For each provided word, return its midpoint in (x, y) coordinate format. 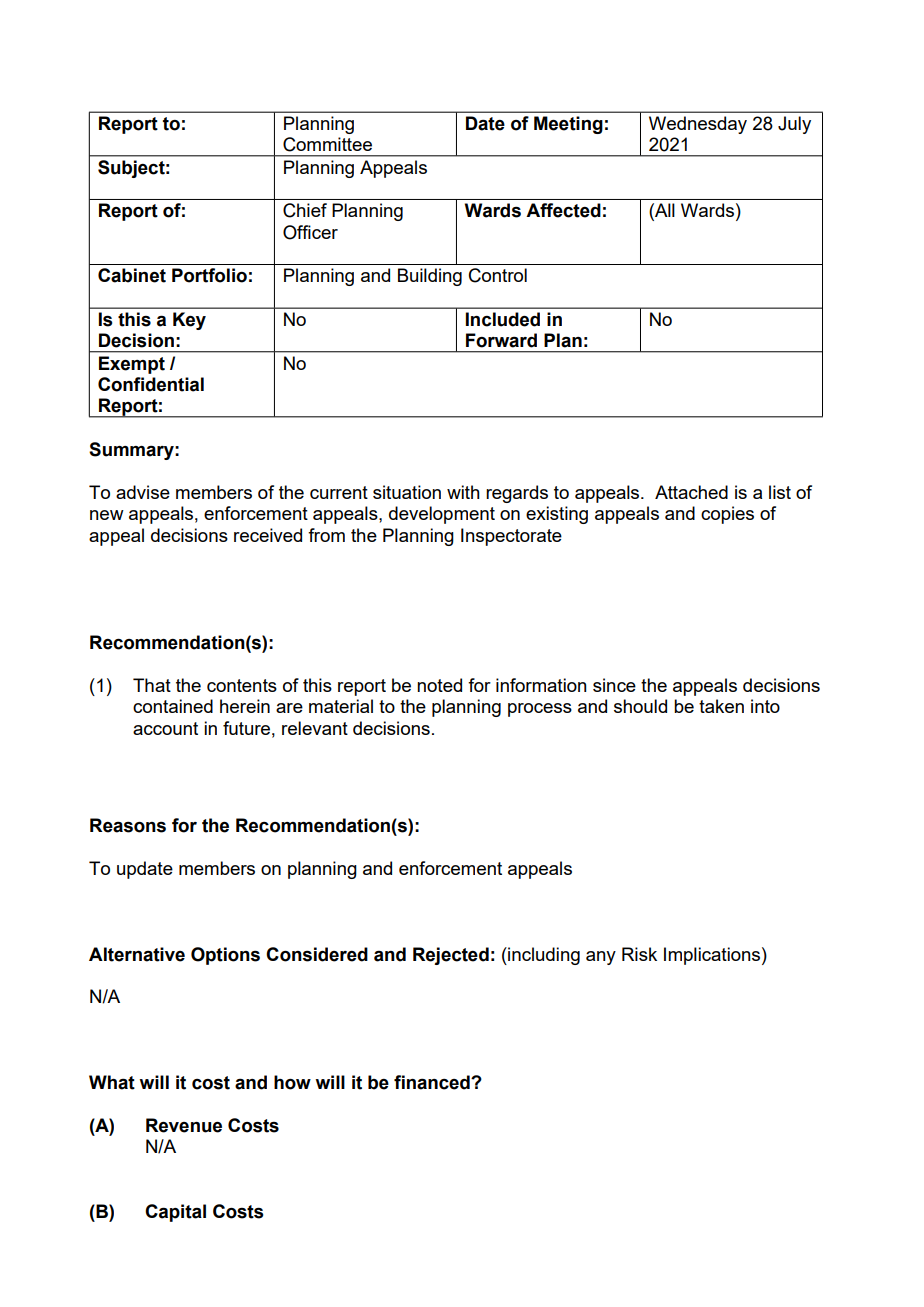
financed (433, 1082)
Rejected (451, 956)
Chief (305, 210)
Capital (175, 1213)
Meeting (568, 125)
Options (225, 956)
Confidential (151, 384)
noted (439, 685)
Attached (691, 492)
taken (721, 706)
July (794, 125)
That (152, 685)
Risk (639, 954)
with (463, 492)
